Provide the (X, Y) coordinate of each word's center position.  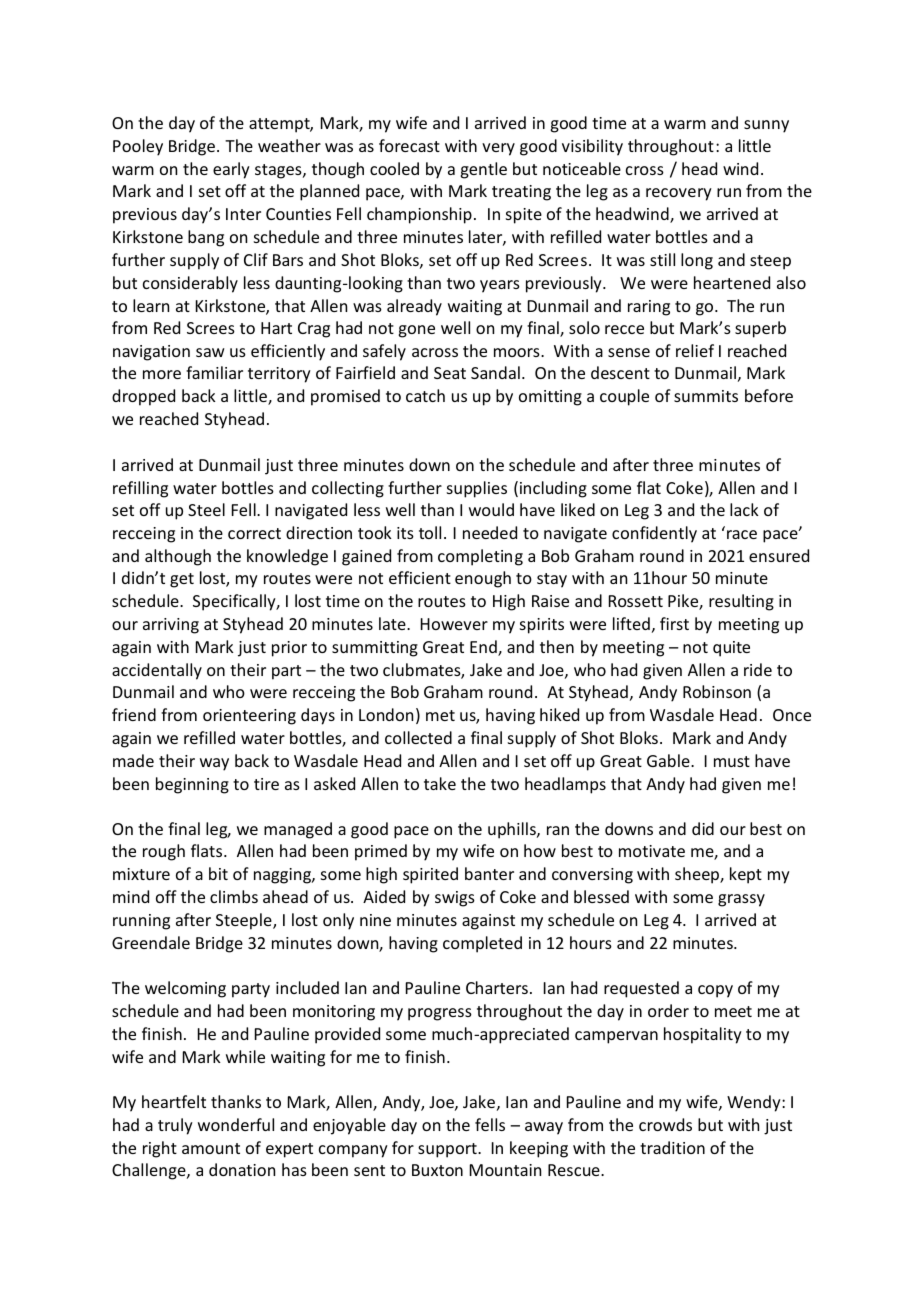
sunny (766, 126)
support (448, 1150)
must (732, 761)
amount (211, 1148)
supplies (477, 489)
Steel (206, 509)
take (440, 783)
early (231, 170)
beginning (192, 785)
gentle (483, 170)
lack (744, 509)
